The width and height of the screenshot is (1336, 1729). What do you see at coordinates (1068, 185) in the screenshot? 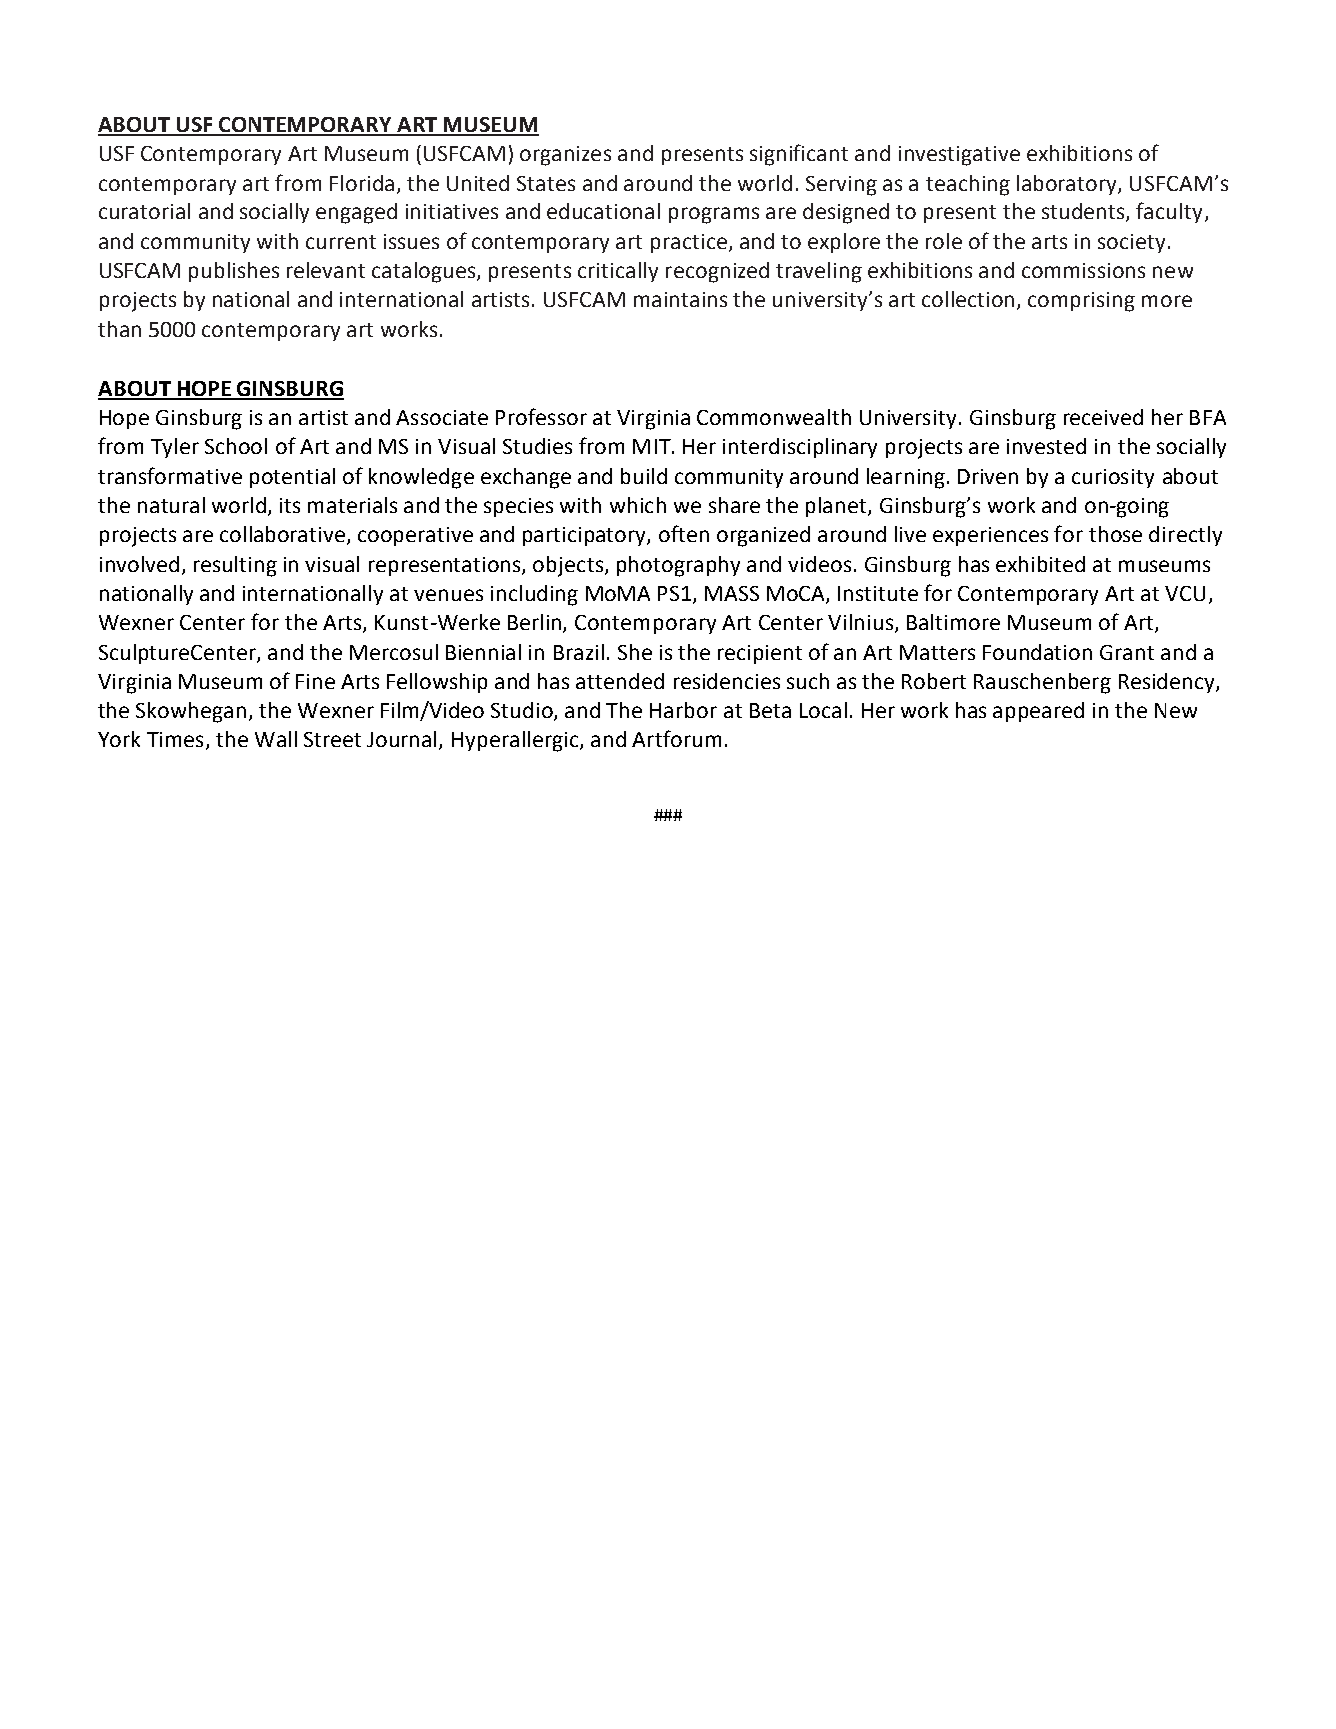
I see `laboratory` at bounding box center [1068, 185].
